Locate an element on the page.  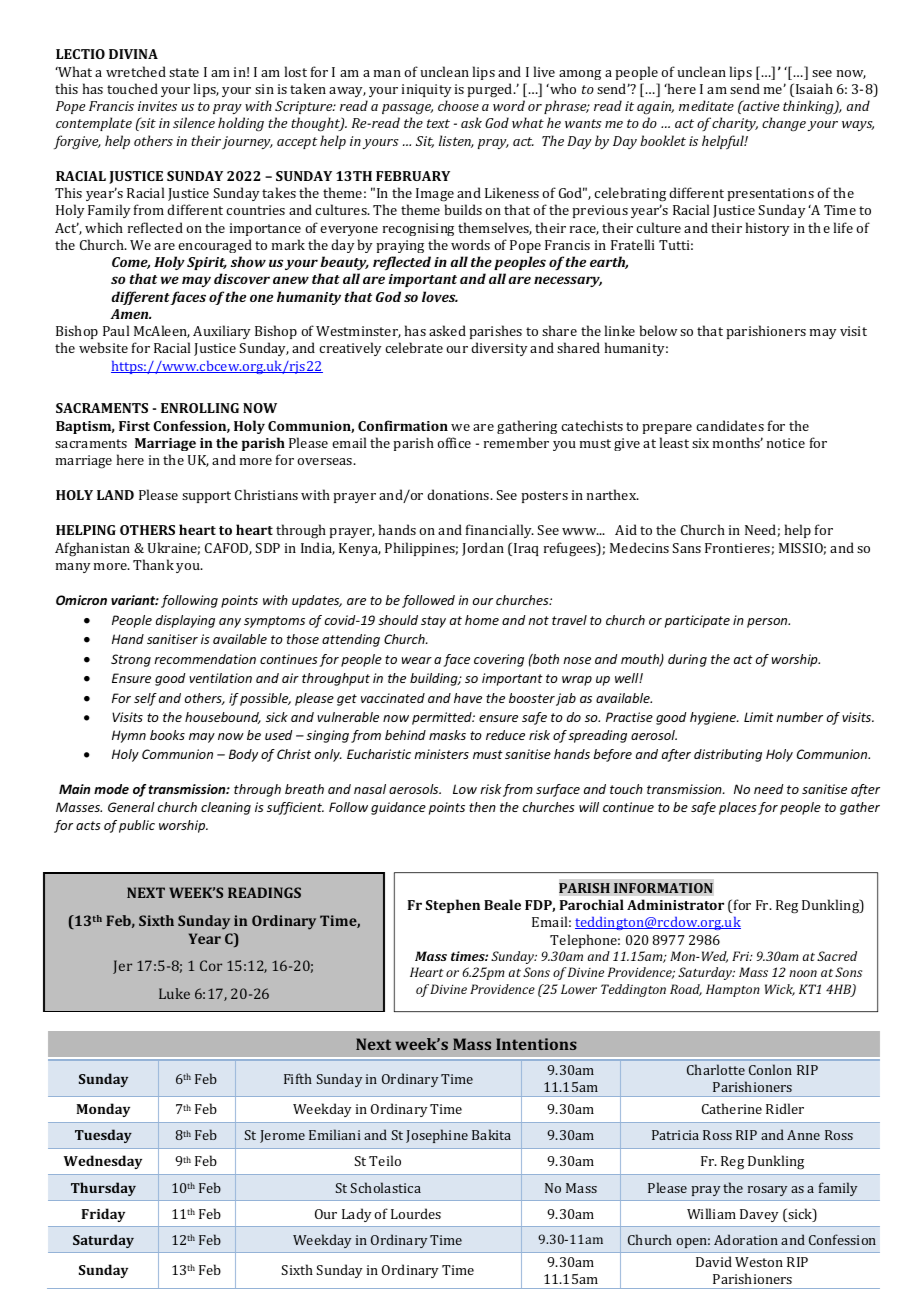
choose is located at coordinates (458, 105).
